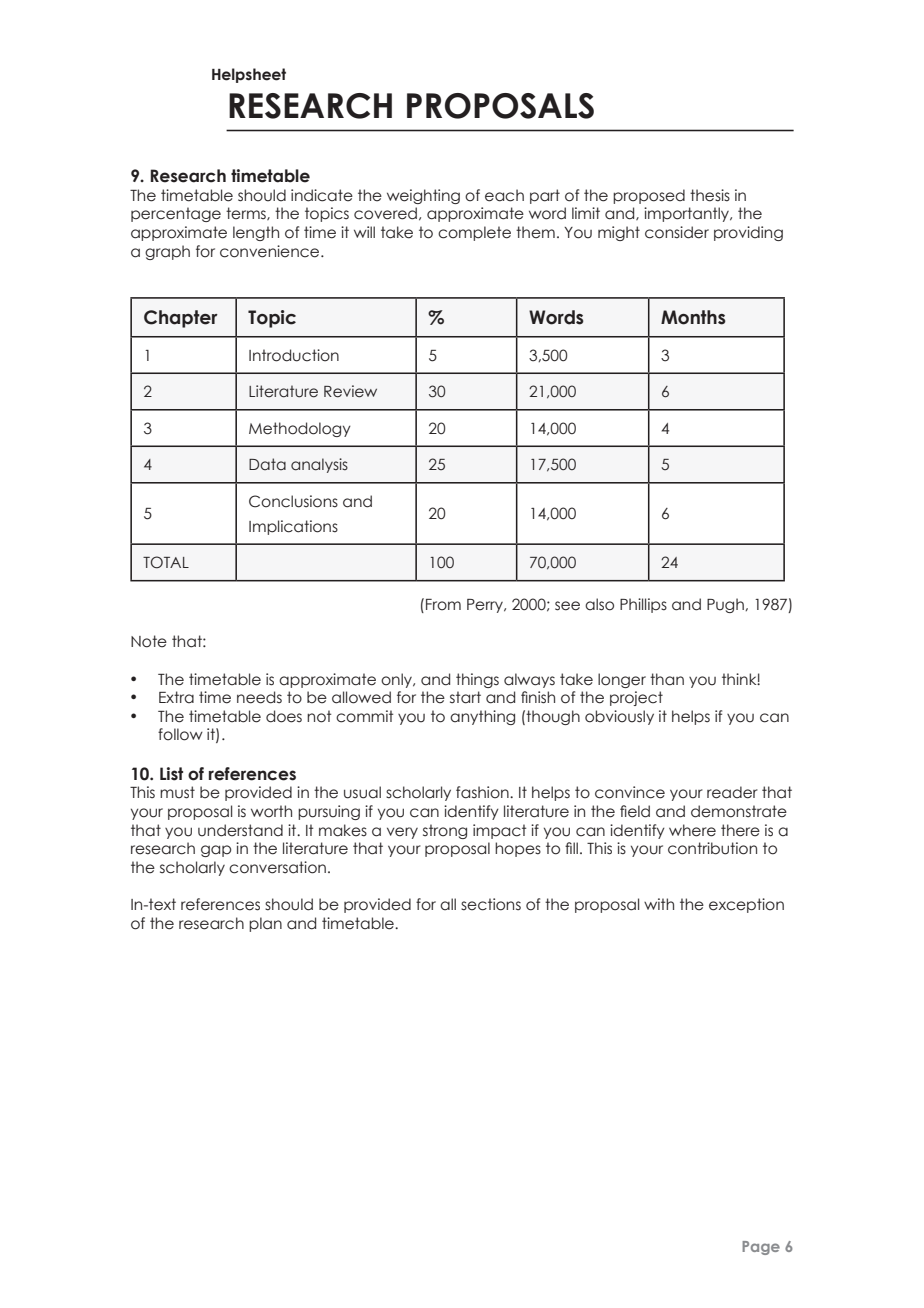  I want to click on complete, so click(474, 233).
